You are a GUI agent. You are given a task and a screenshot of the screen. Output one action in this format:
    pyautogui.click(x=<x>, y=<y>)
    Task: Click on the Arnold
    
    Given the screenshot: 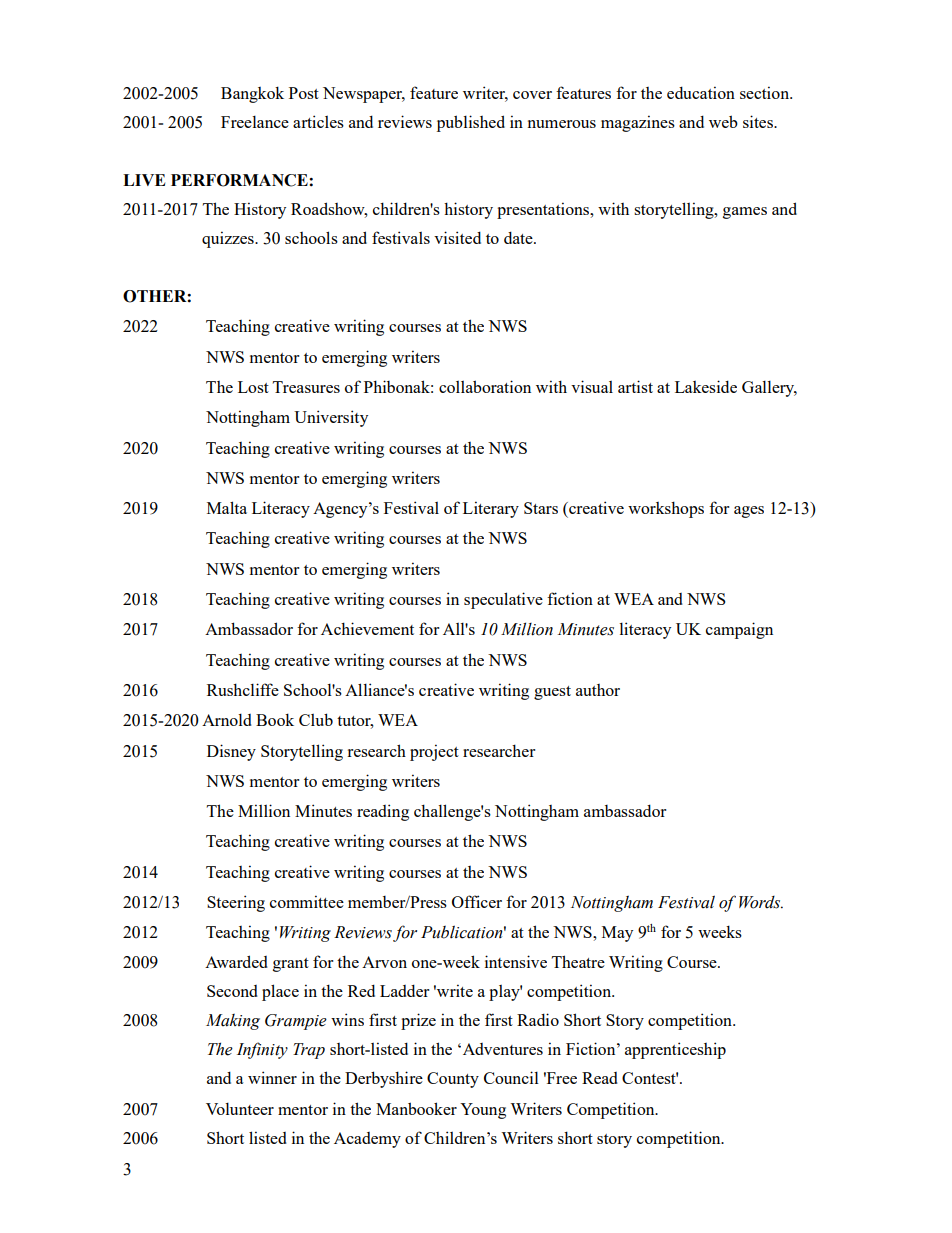 What is the action you would take?
    pyautogui.click(x=227, y=720)
